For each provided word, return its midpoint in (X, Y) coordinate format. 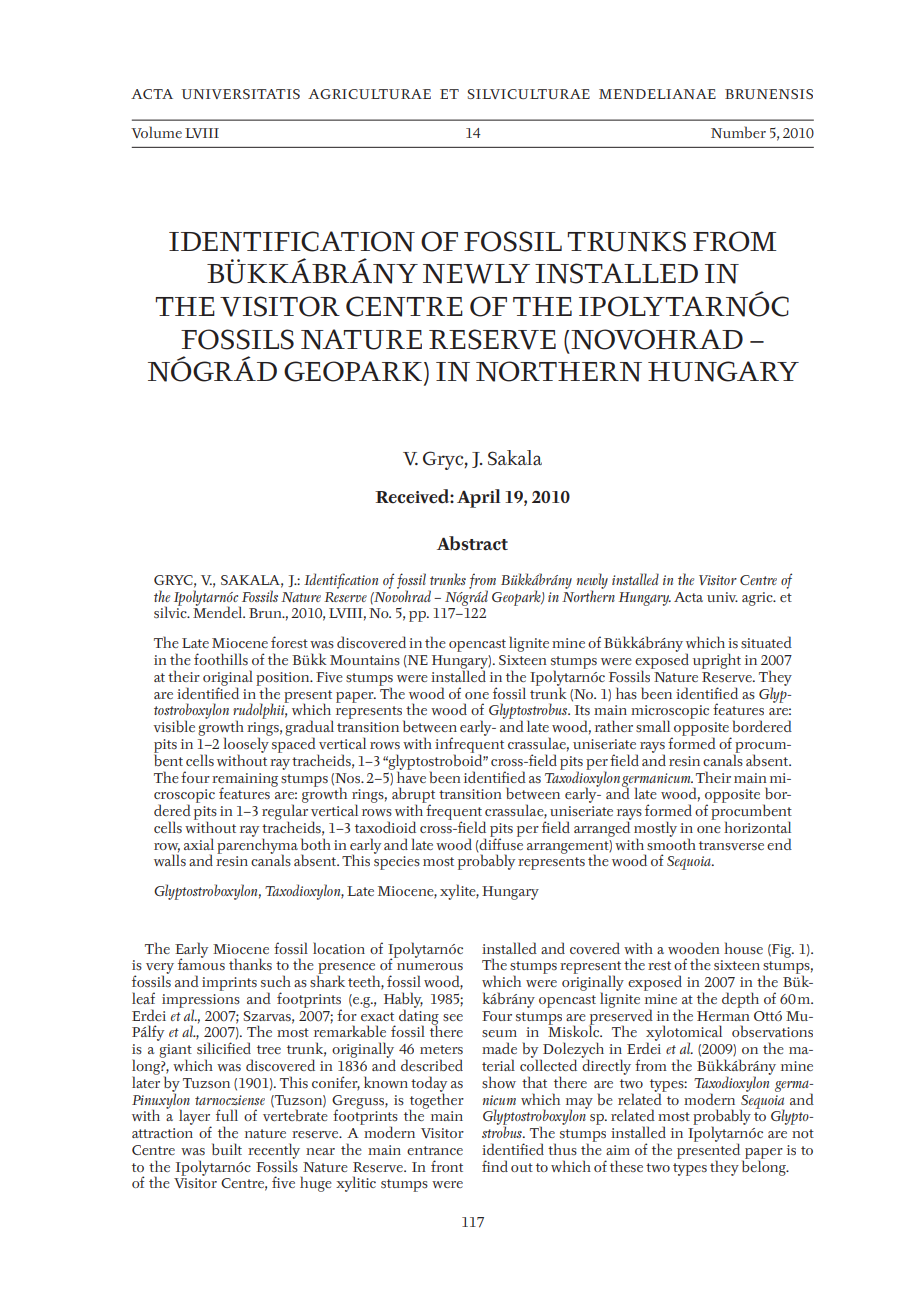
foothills (221, 659)
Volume (156, 132)
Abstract (472, 543)
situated (766, 642)
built (227, 1149)
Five (329, 677)
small (653, 726)
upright (717, 661)
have (411, 776)
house (743, 948)
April (479, 498)
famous (201, 963)
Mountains (365, 660)
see (453, 1018)
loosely (247, 745)
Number (738, 132)
